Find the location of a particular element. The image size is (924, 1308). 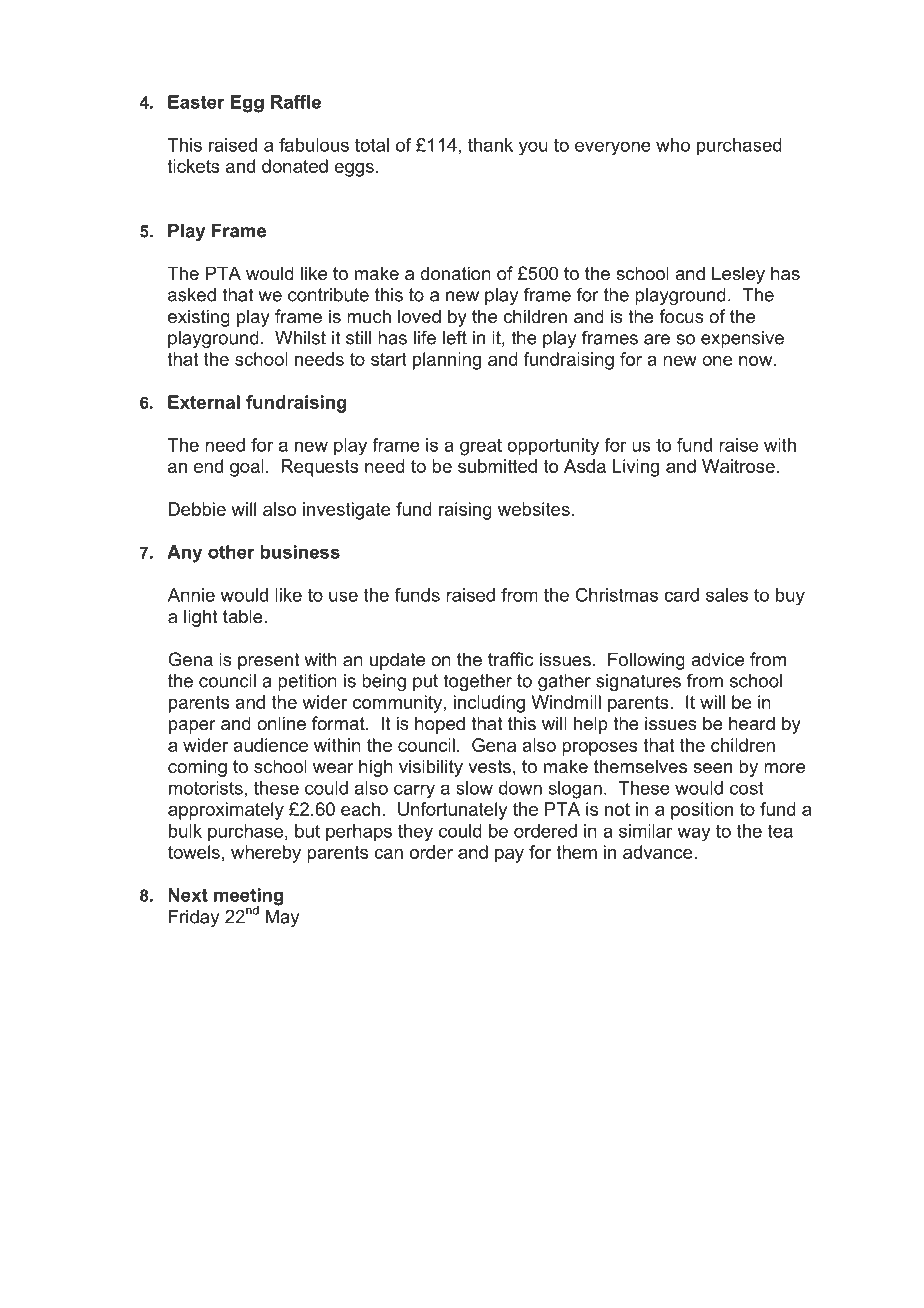

audience is located at coordinates (270, 745).
